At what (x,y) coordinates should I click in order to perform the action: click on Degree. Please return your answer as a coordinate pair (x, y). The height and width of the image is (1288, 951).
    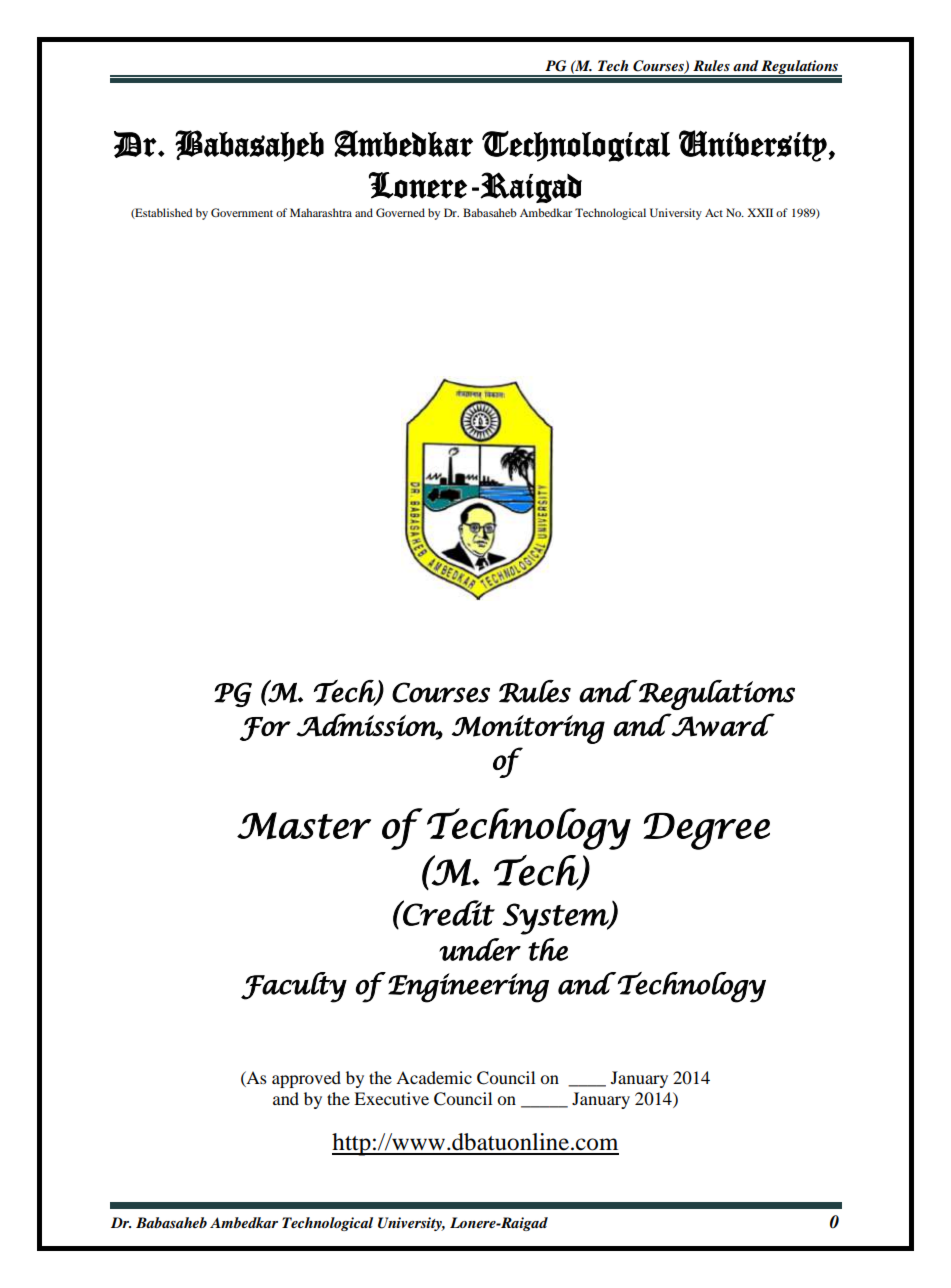
    Looking at the image, I should click on (706, 831).
